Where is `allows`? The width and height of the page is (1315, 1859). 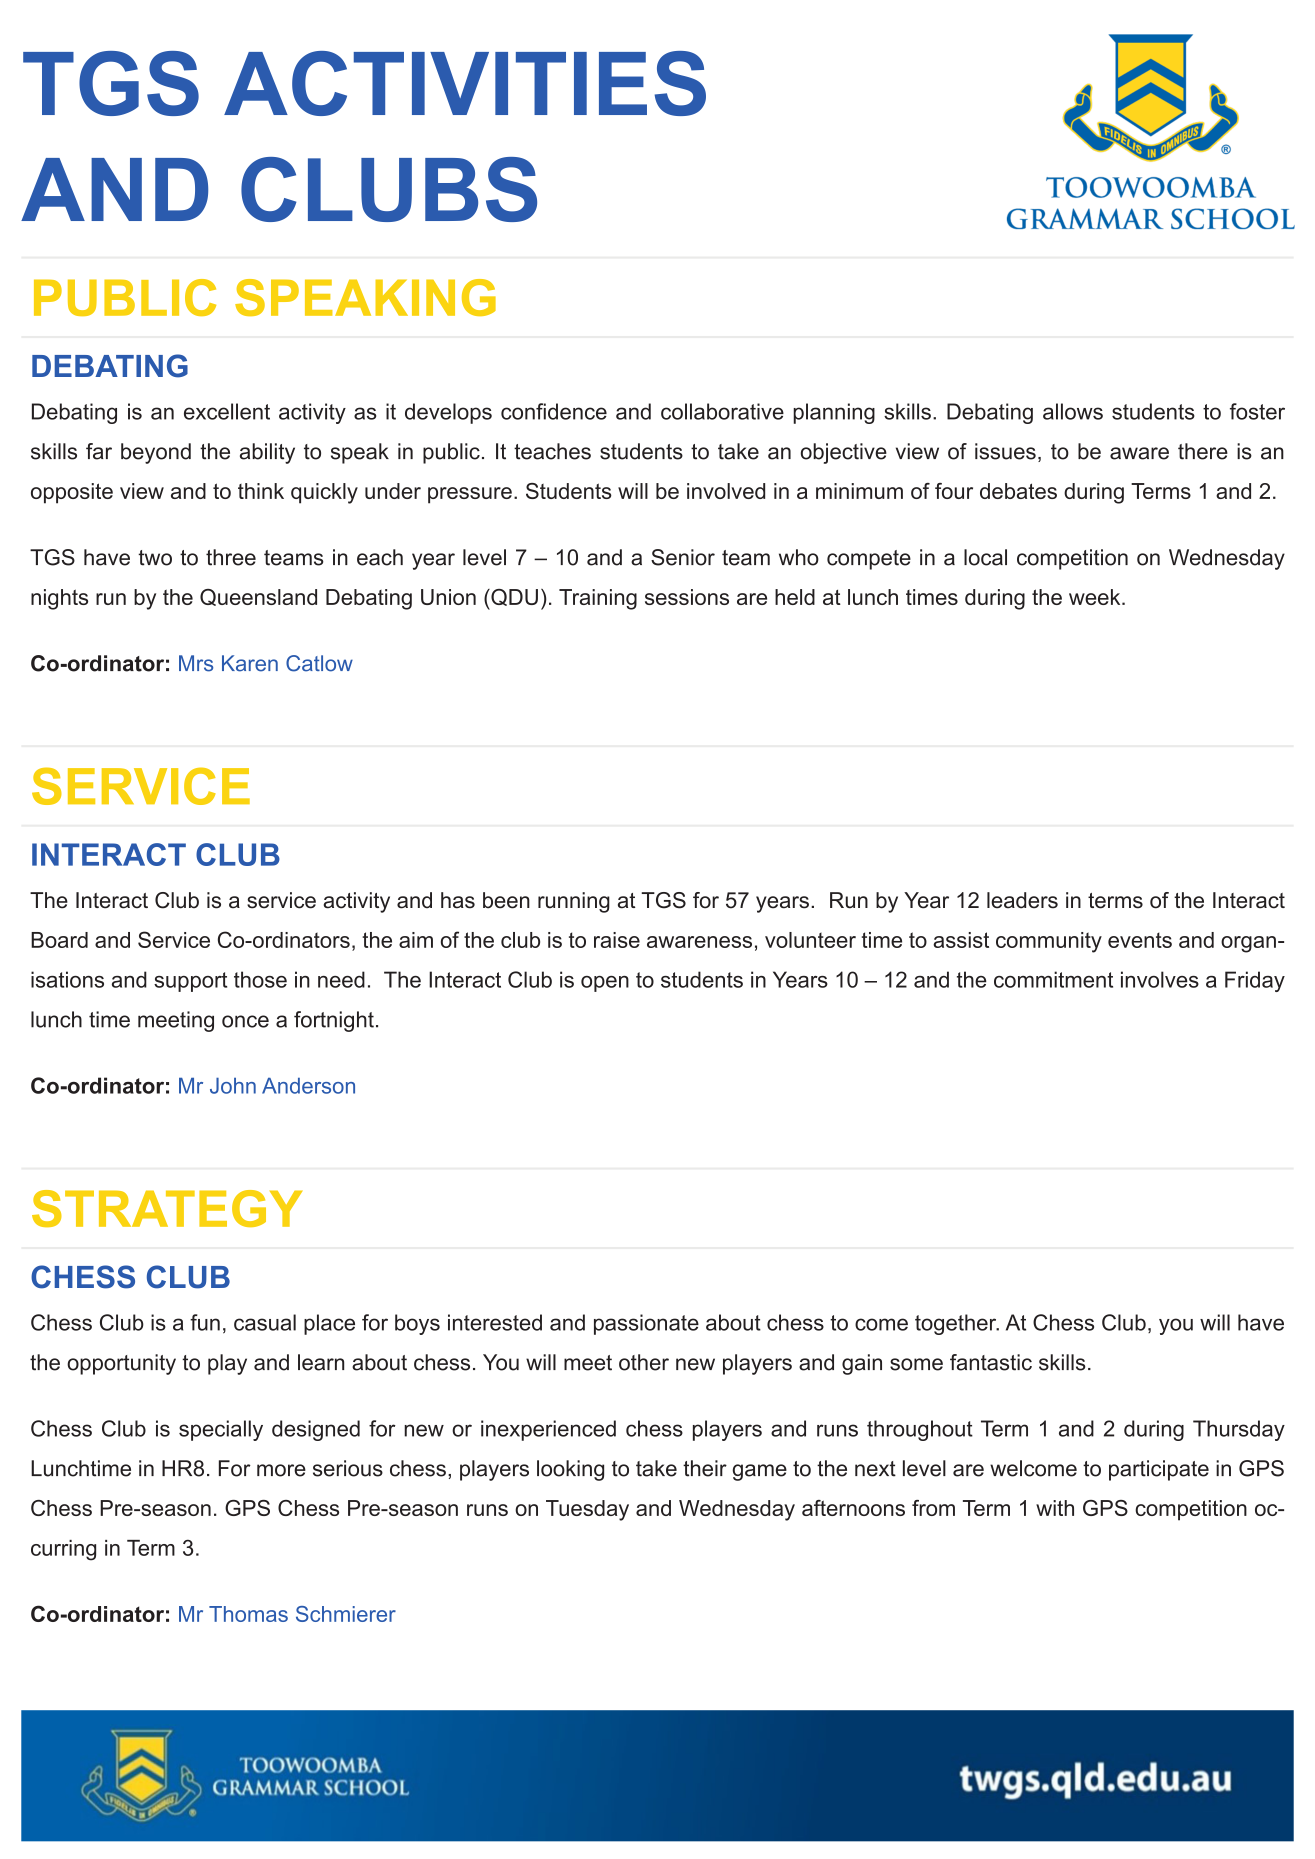 allows is located at coordinates (1073, 411).
